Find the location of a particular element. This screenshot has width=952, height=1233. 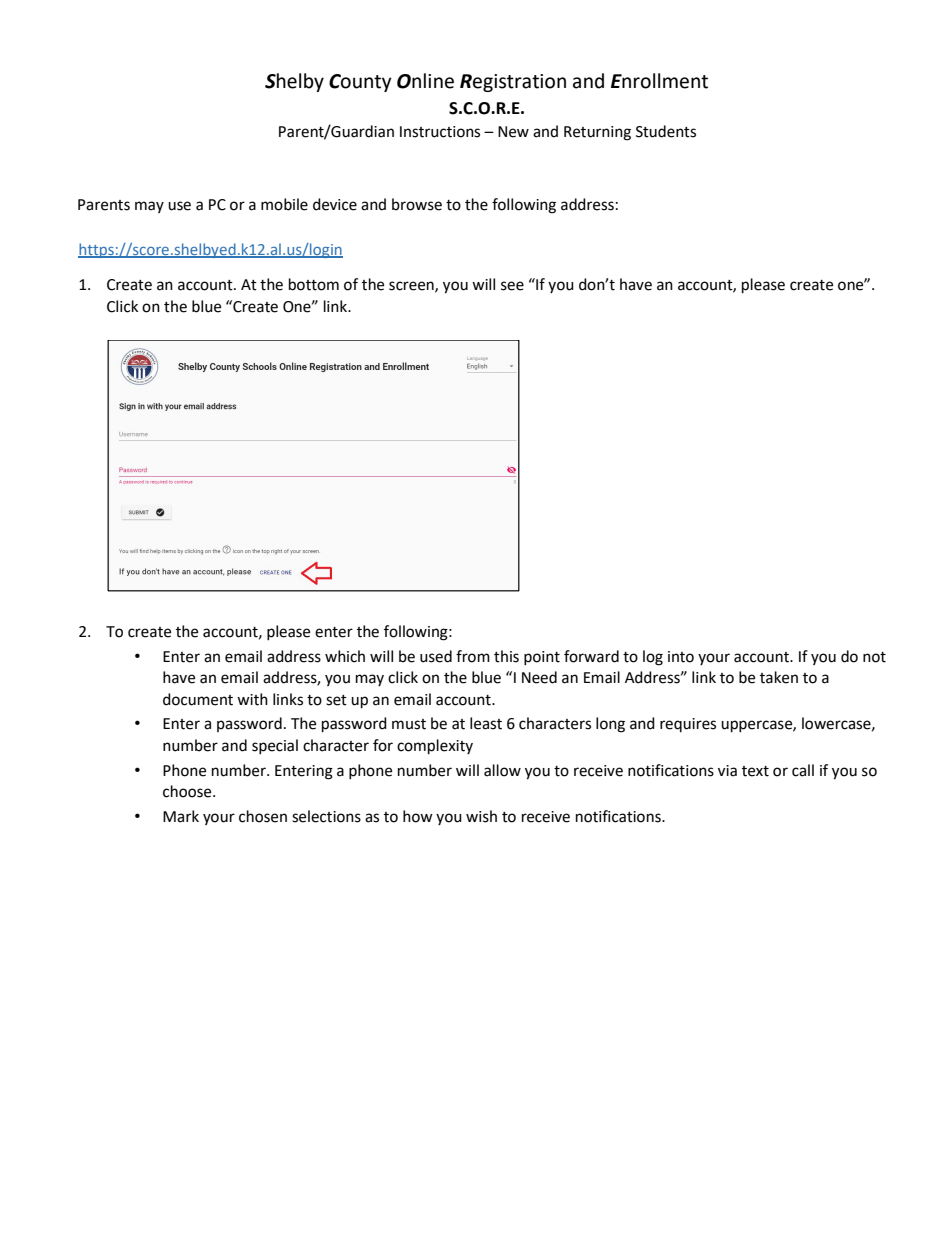

chosen is located at coordinates (263, 816).
